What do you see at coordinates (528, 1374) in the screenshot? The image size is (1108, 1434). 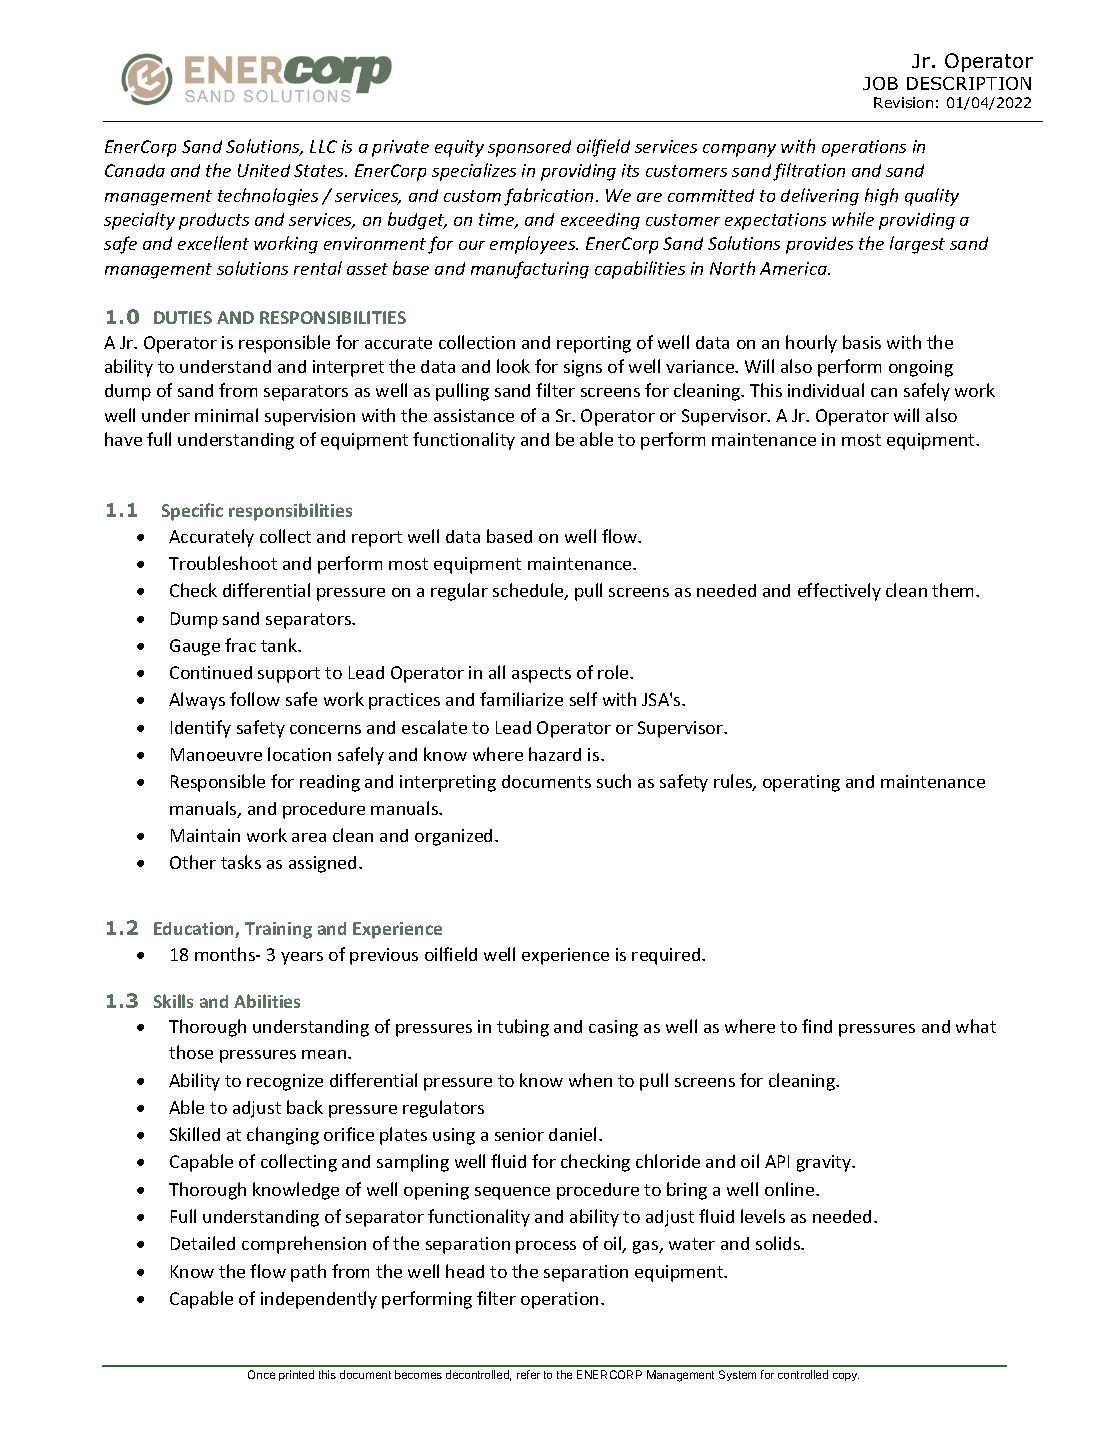 I see `refer` at bounding box center [528, 1374].
